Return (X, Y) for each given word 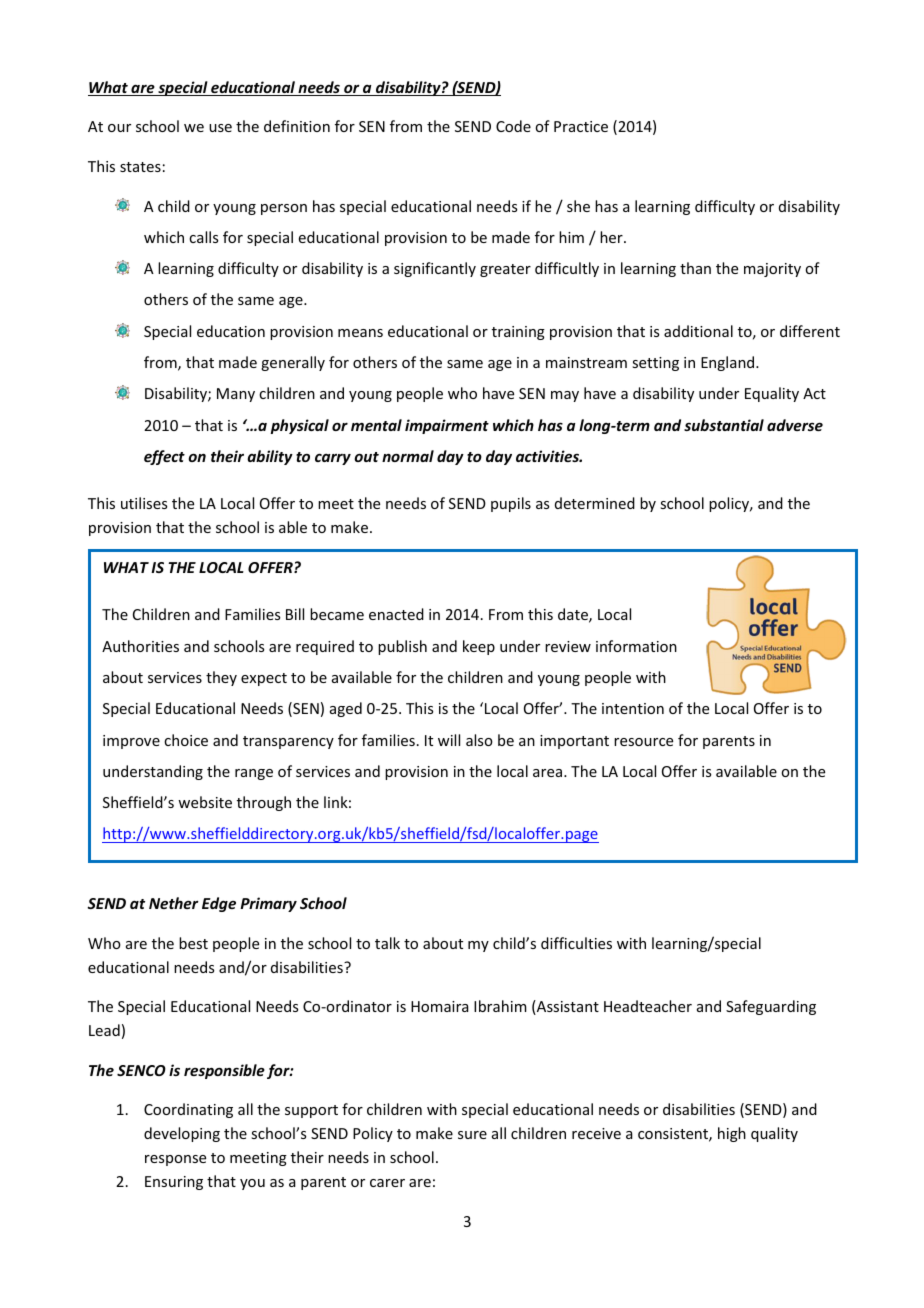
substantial (724, 425)
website (205, 802)
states (140, 167)
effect (164, 457)
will (449, 740)
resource (643, 742)
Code (513, 126)
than (695, 268)
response (175, 1160)
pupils (511, 504)
